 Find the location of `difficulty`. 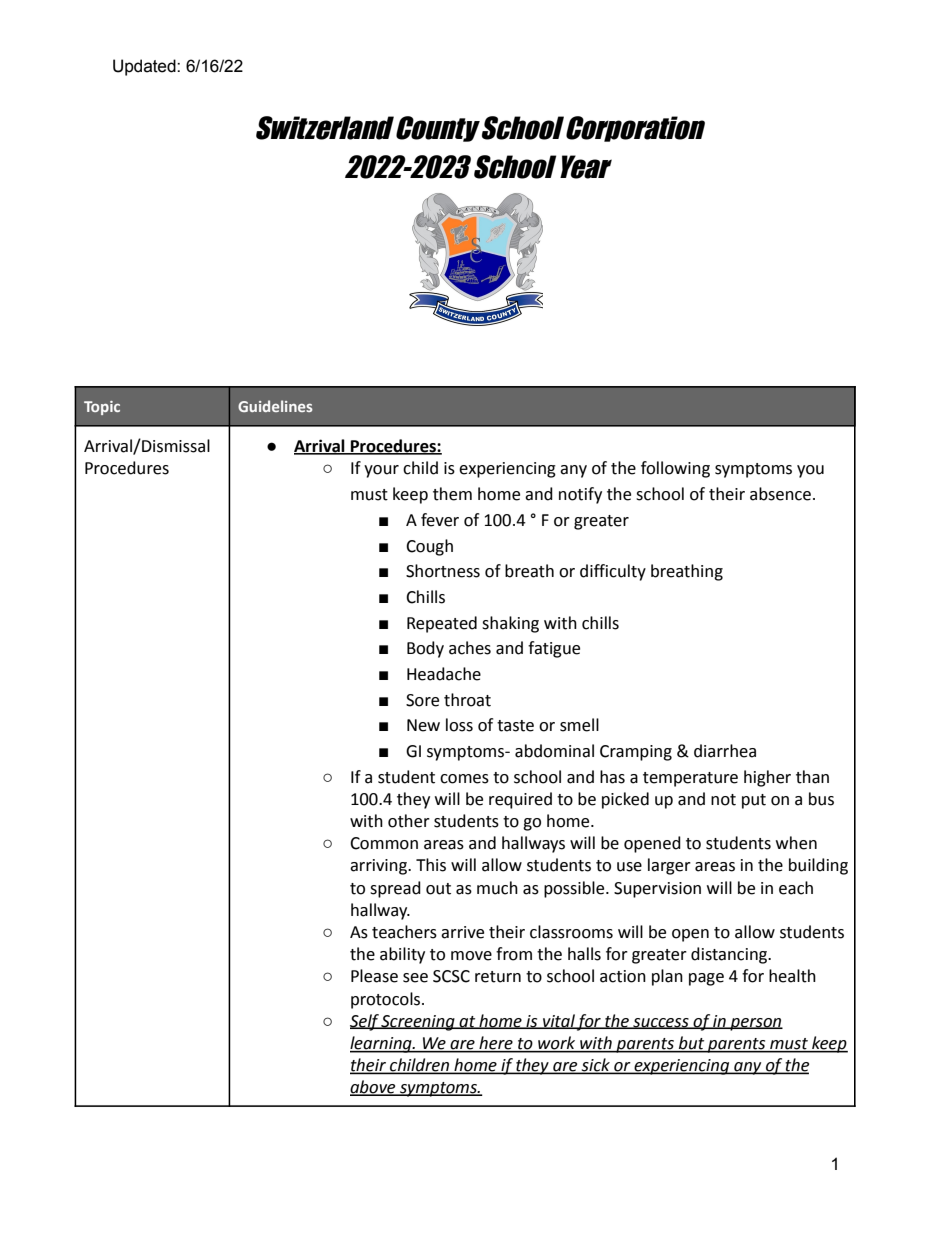

difficulty is located at coordinates (613, 572).
